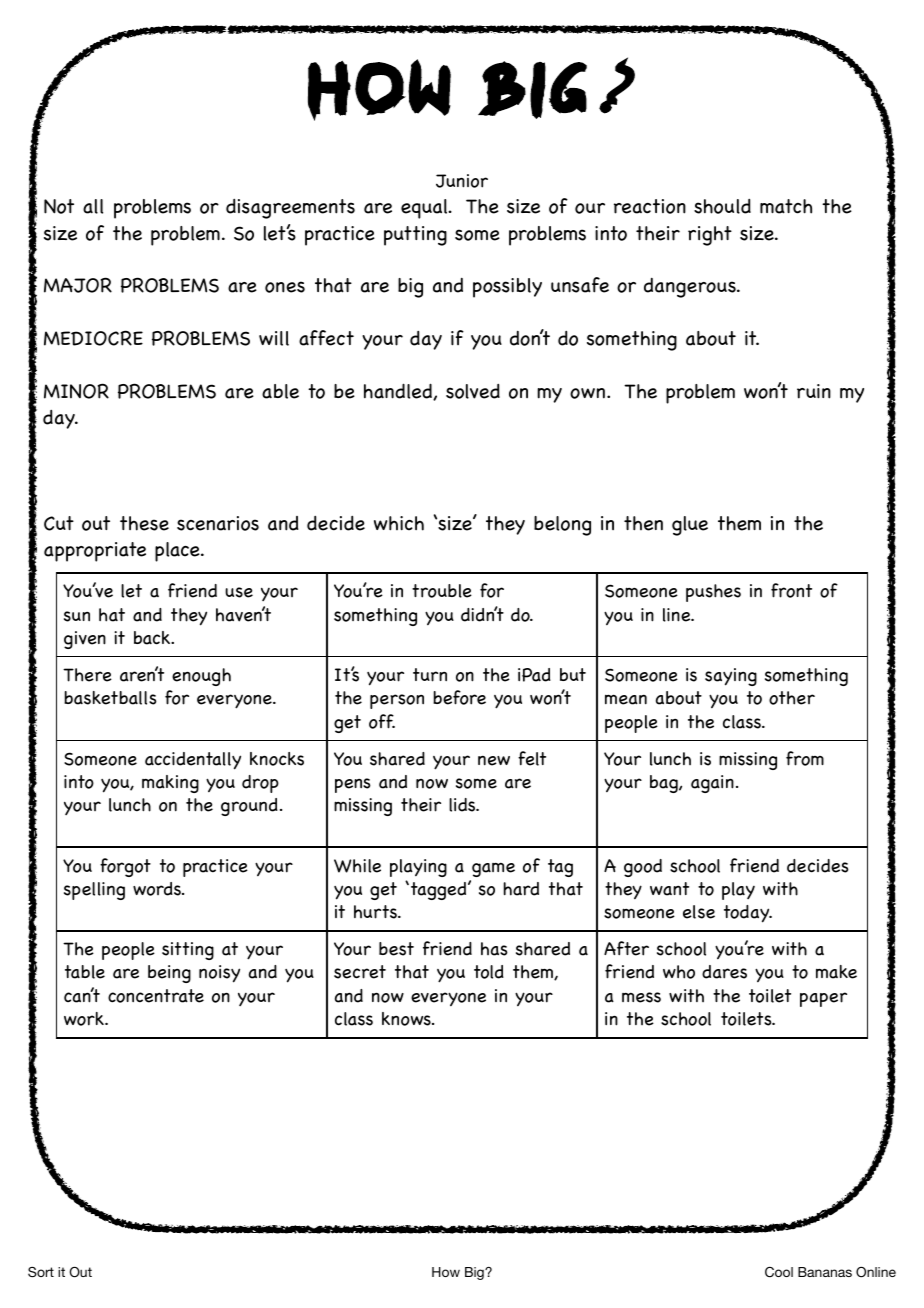 The width and height of the screenshot is (924, 1308). I want to click on should, so click(722, 206).
